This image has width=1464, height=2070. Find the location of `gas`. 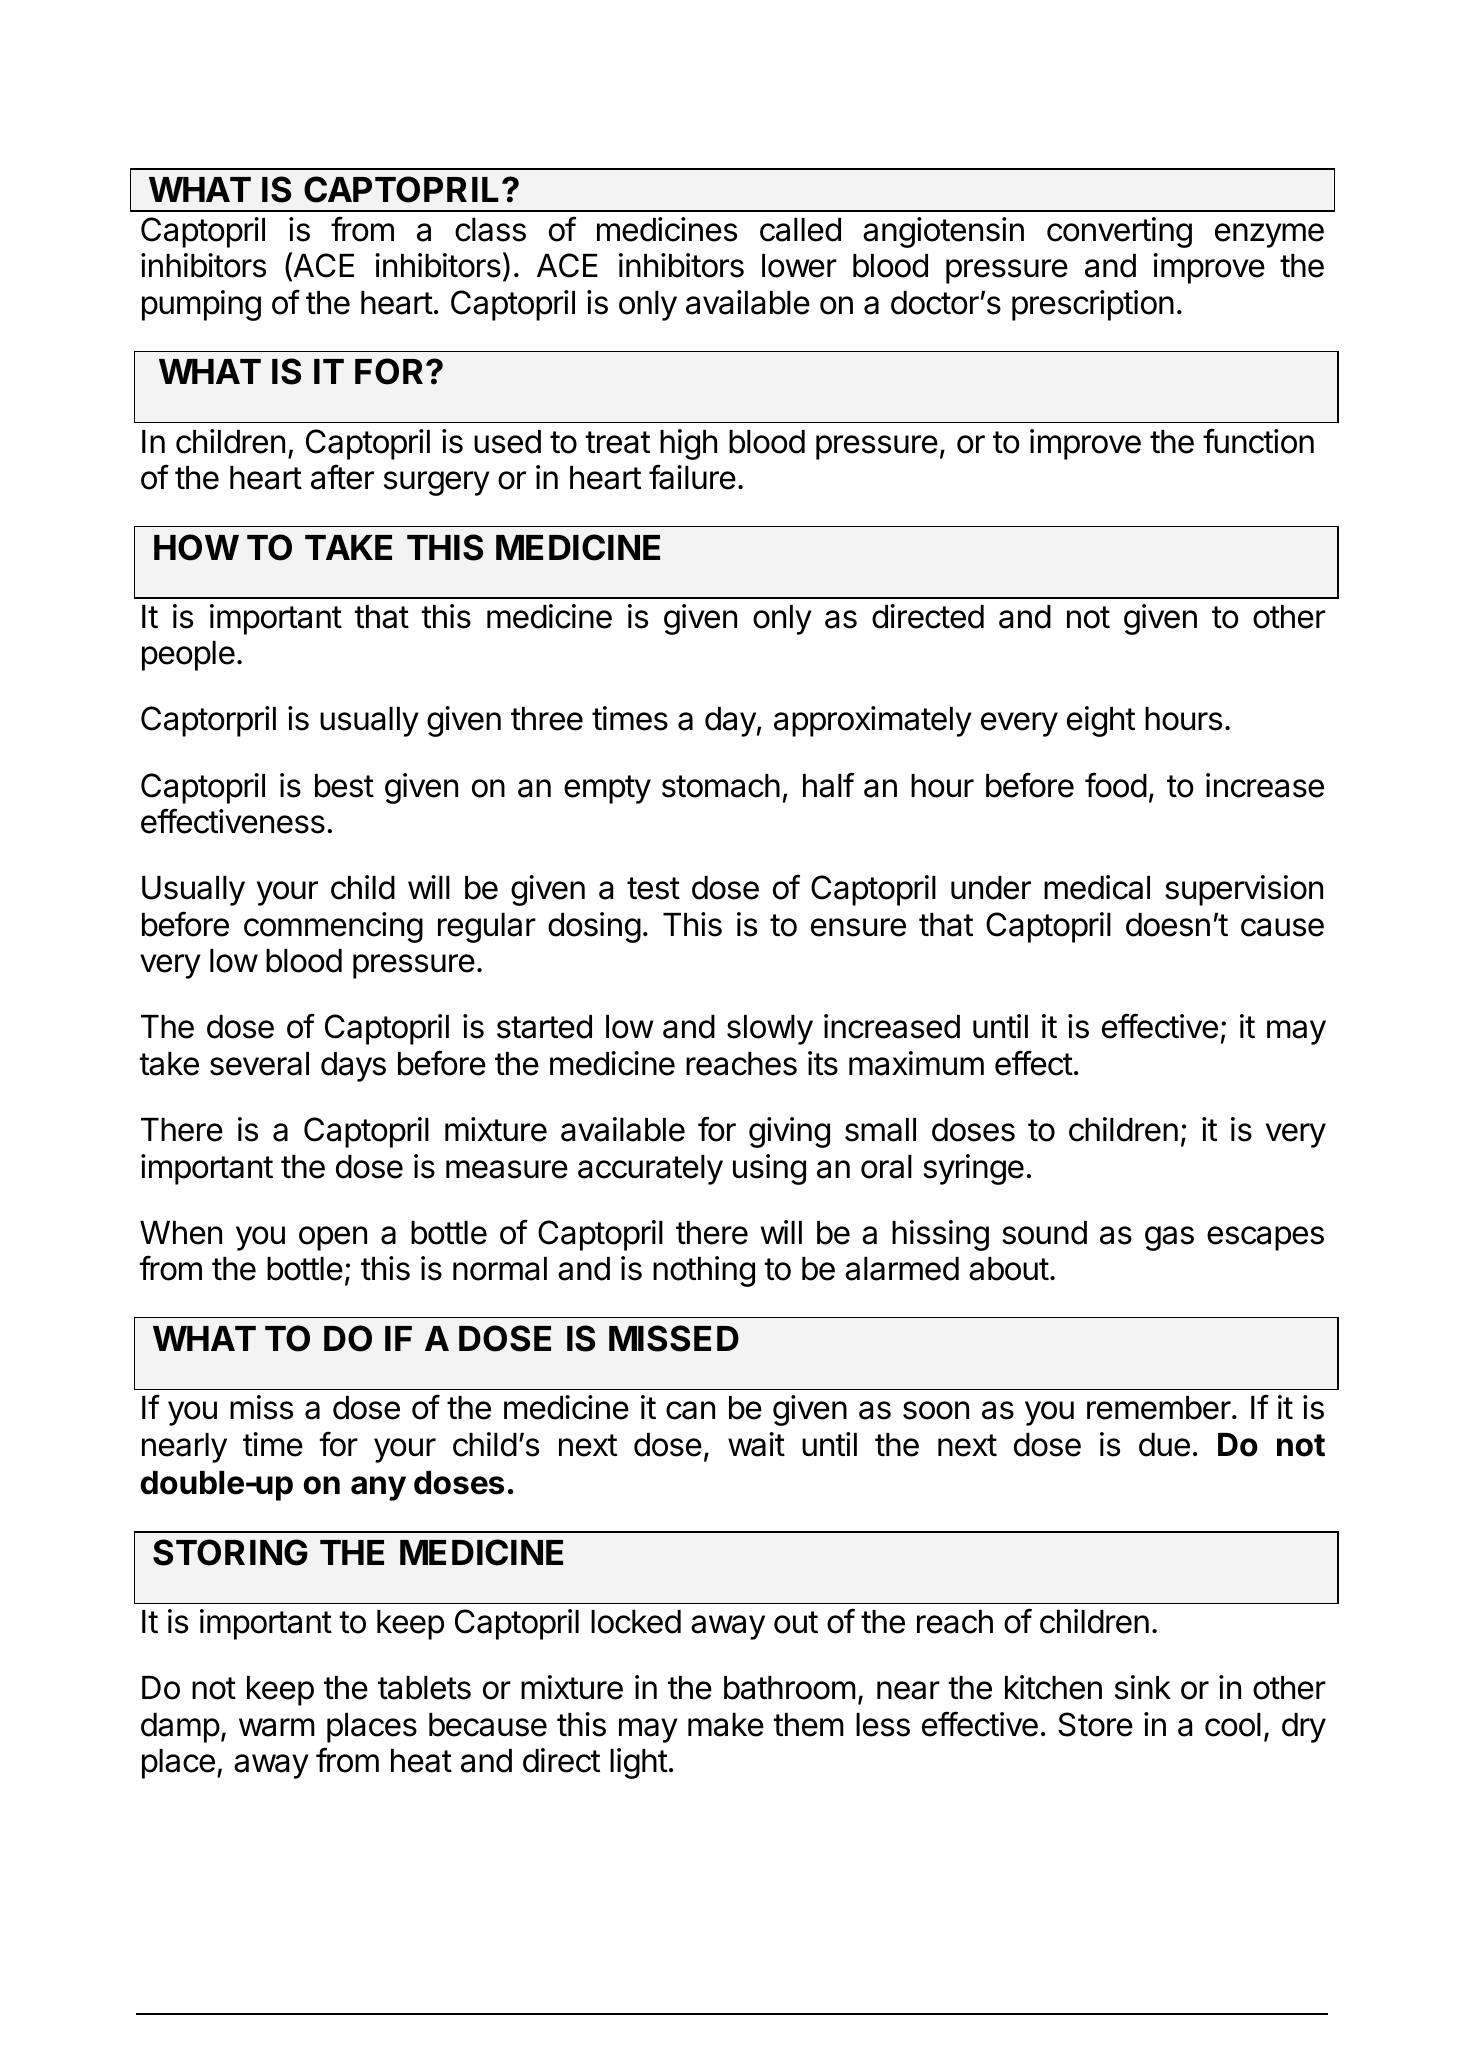

gas is located at coordinates (1169, 1238).
